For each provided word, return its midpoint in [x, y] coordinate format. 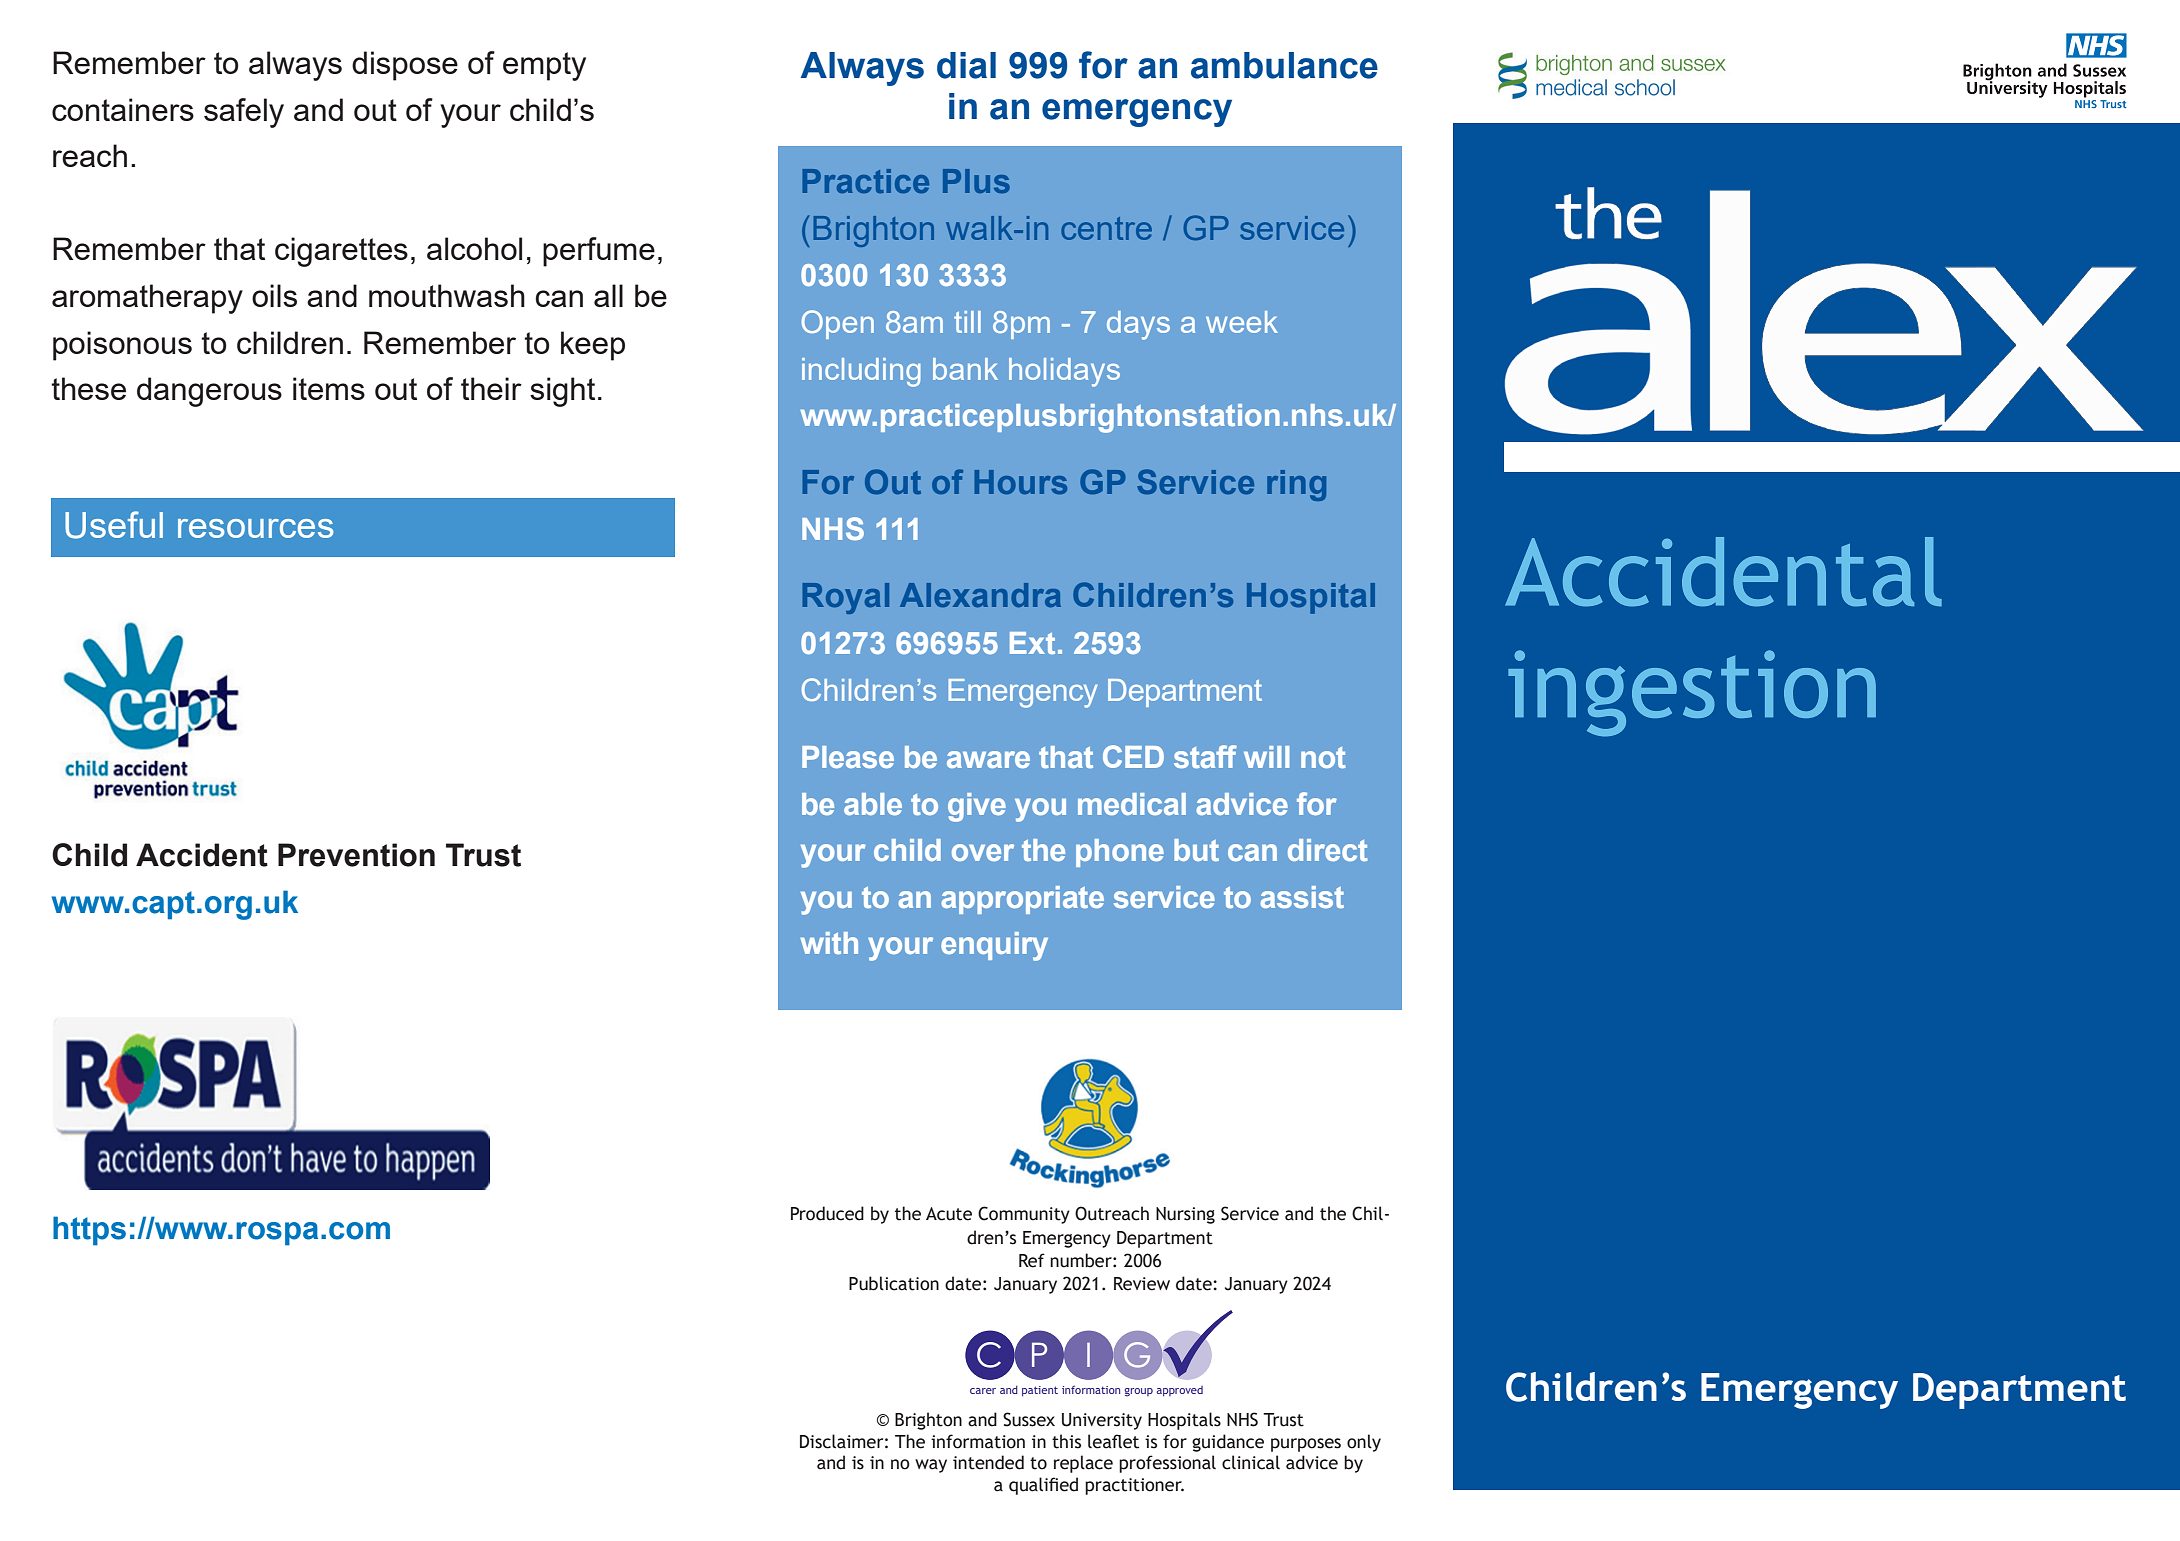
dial [966, 65]
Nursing [1185, 1215]
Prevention [356, 855]
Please [848, 757]
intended [988, 1462]
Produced [827, 1213]
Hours [1021, 482]
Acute [949, 1214]
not [1323, 757]
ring [1296, 485]
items [329, 388]
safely [244, 113]
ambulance [1284, 65]
